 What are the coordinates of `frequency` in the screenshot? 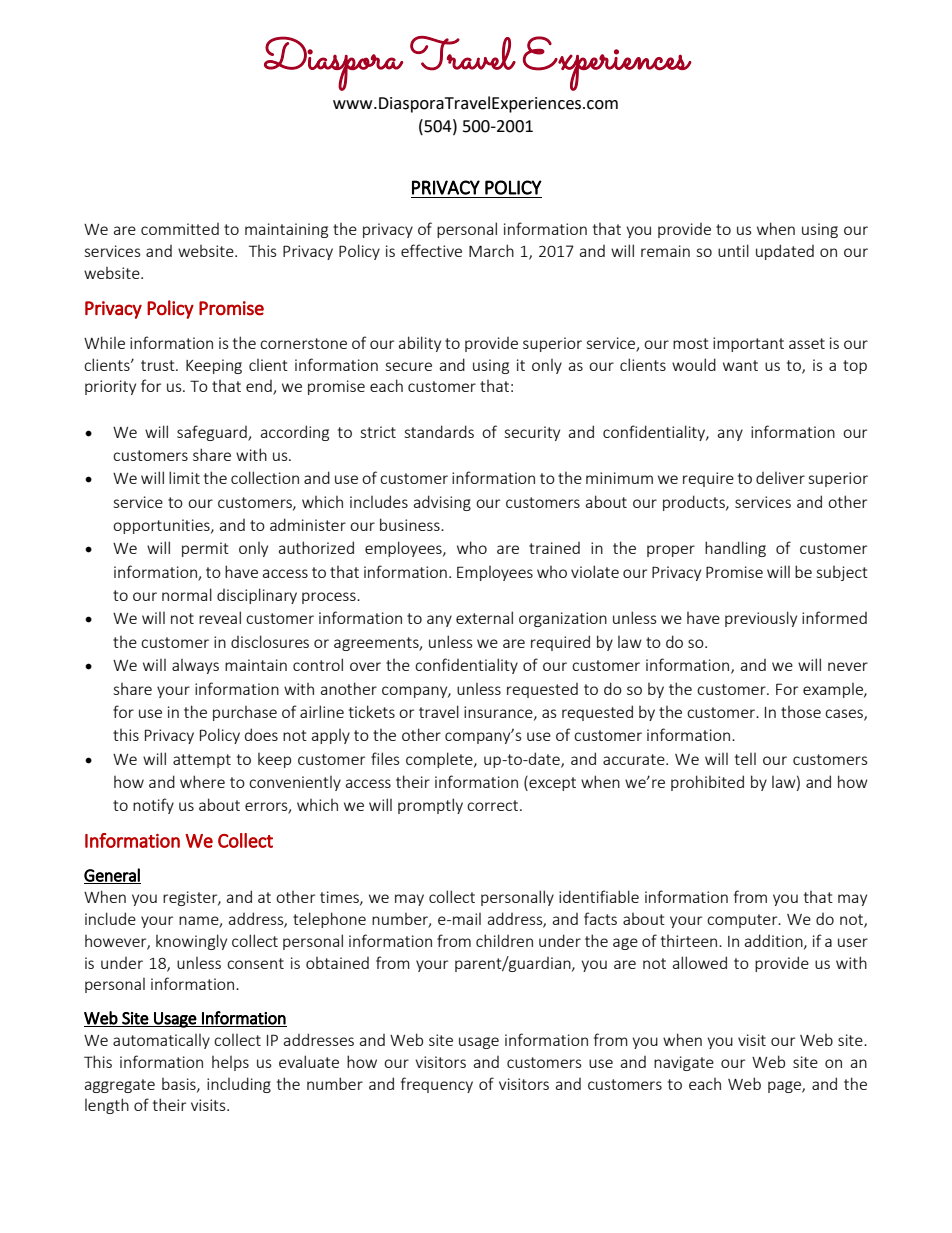 It's located at (437, 1085).
